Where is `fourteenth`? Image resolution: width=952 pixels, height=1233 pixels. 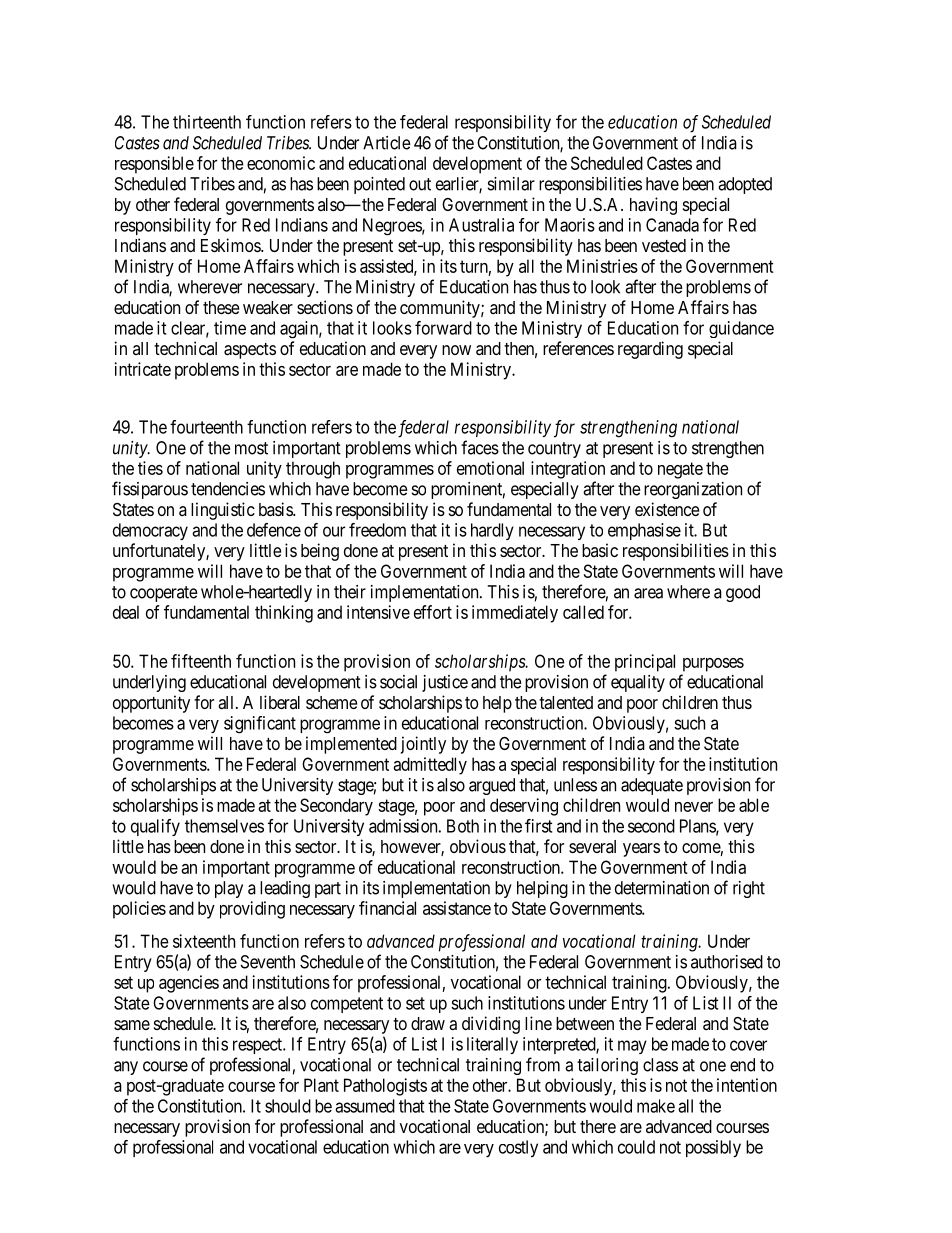
fourteenth is located at coordinates (206, 427).
